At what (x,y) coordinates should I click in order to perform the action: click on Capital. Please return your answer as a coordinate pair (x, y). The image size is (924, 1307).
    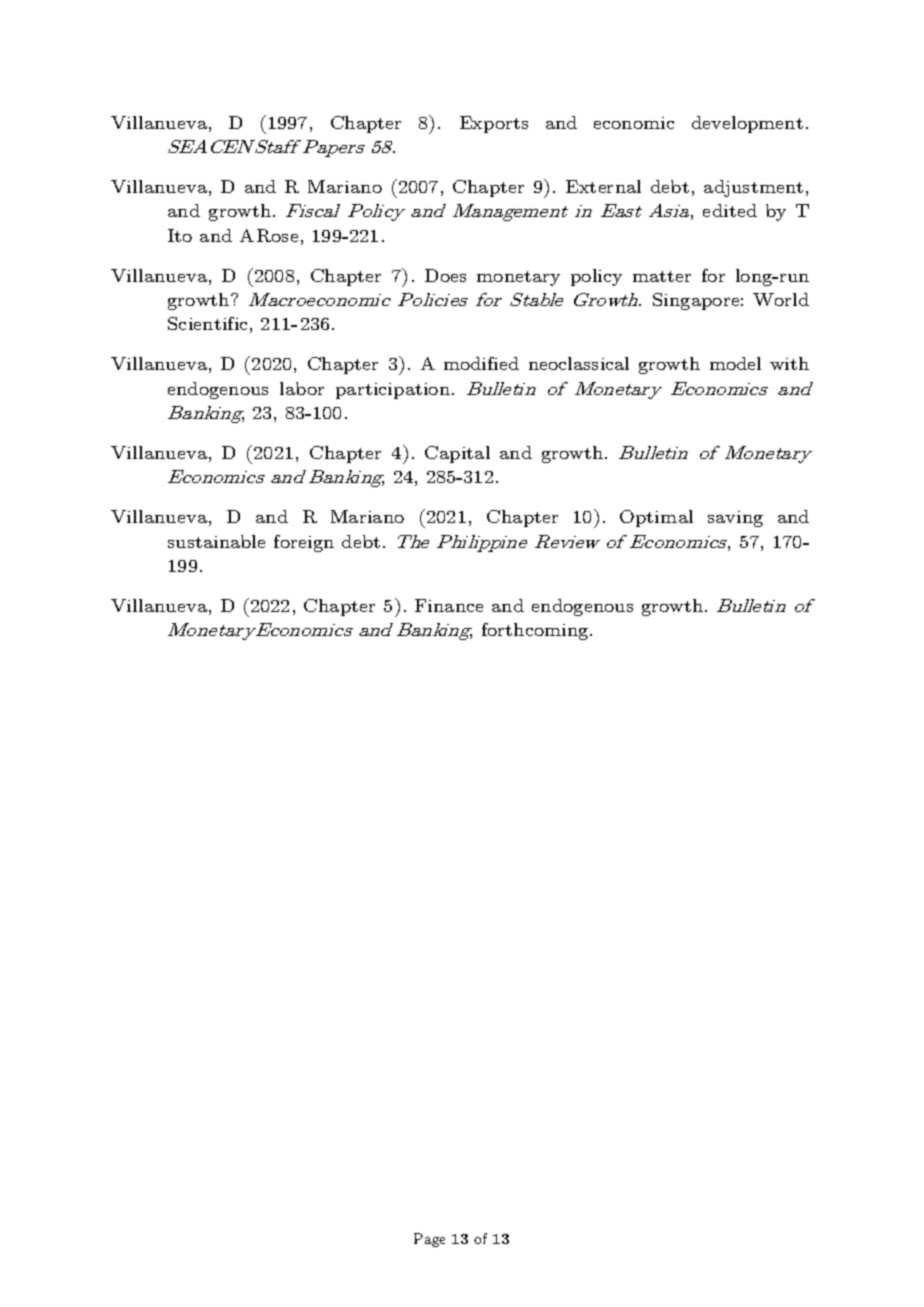
    Looking at the image, I should click on (457, 454).
